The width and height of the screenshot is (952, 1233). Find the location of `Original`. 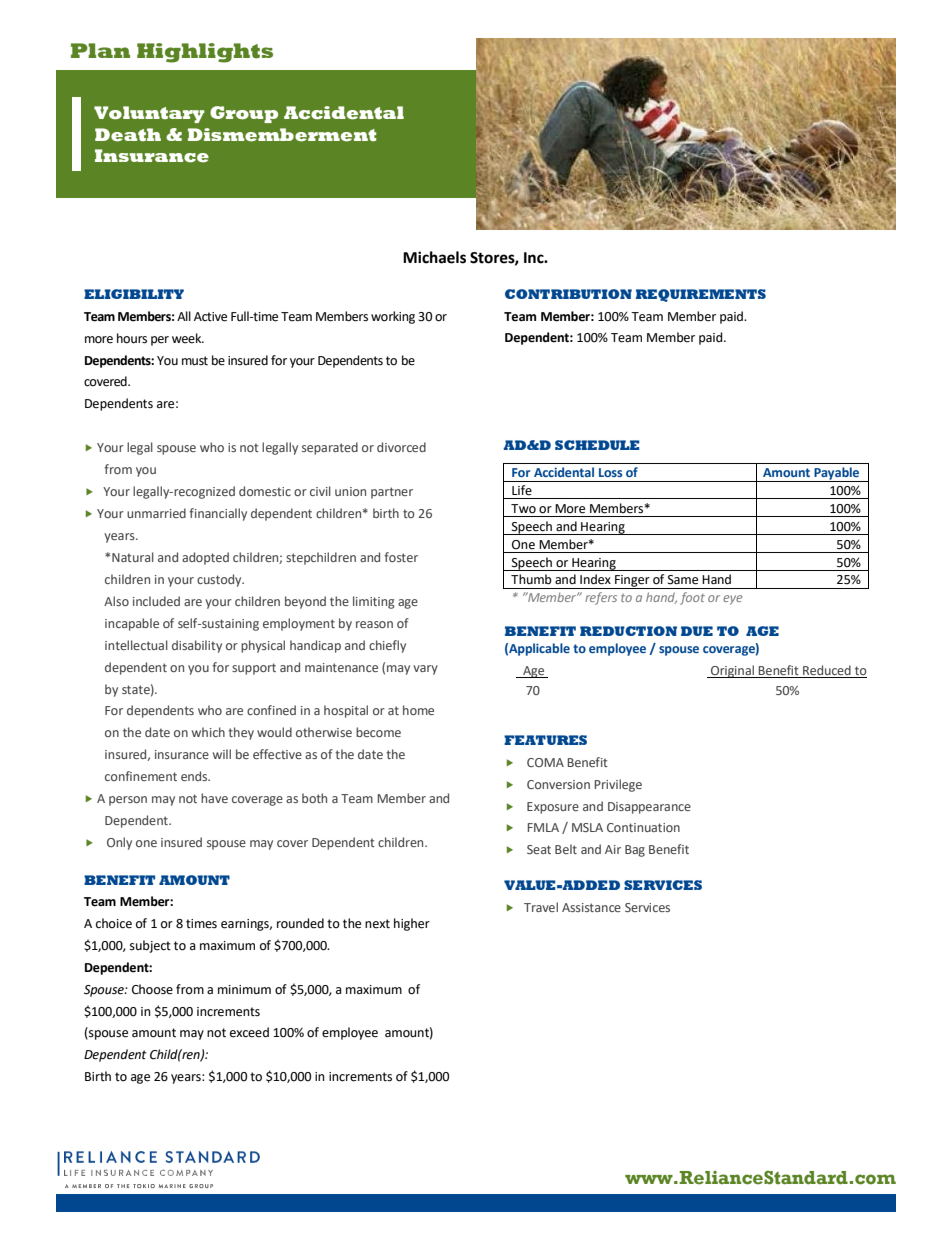

Original is located at coordinates (732, 671).
